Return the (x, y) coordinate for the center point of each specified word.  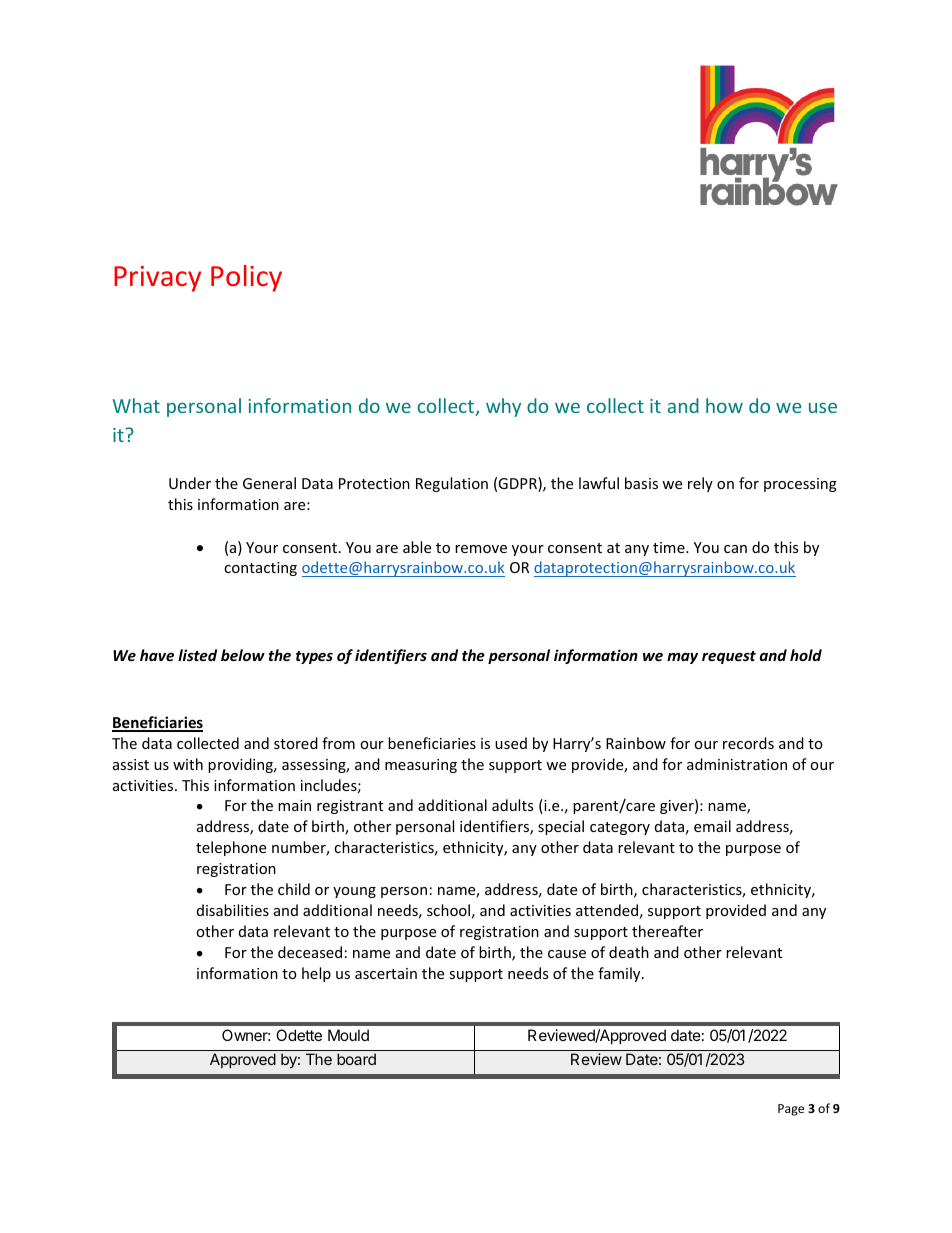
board (356, 1059)
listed (197, 655)
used (511, 743)
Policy (246, 278)
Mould (348, 1035)
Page (791, 1110)
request (729, 657)
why (503, 407)
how (724, 405)
